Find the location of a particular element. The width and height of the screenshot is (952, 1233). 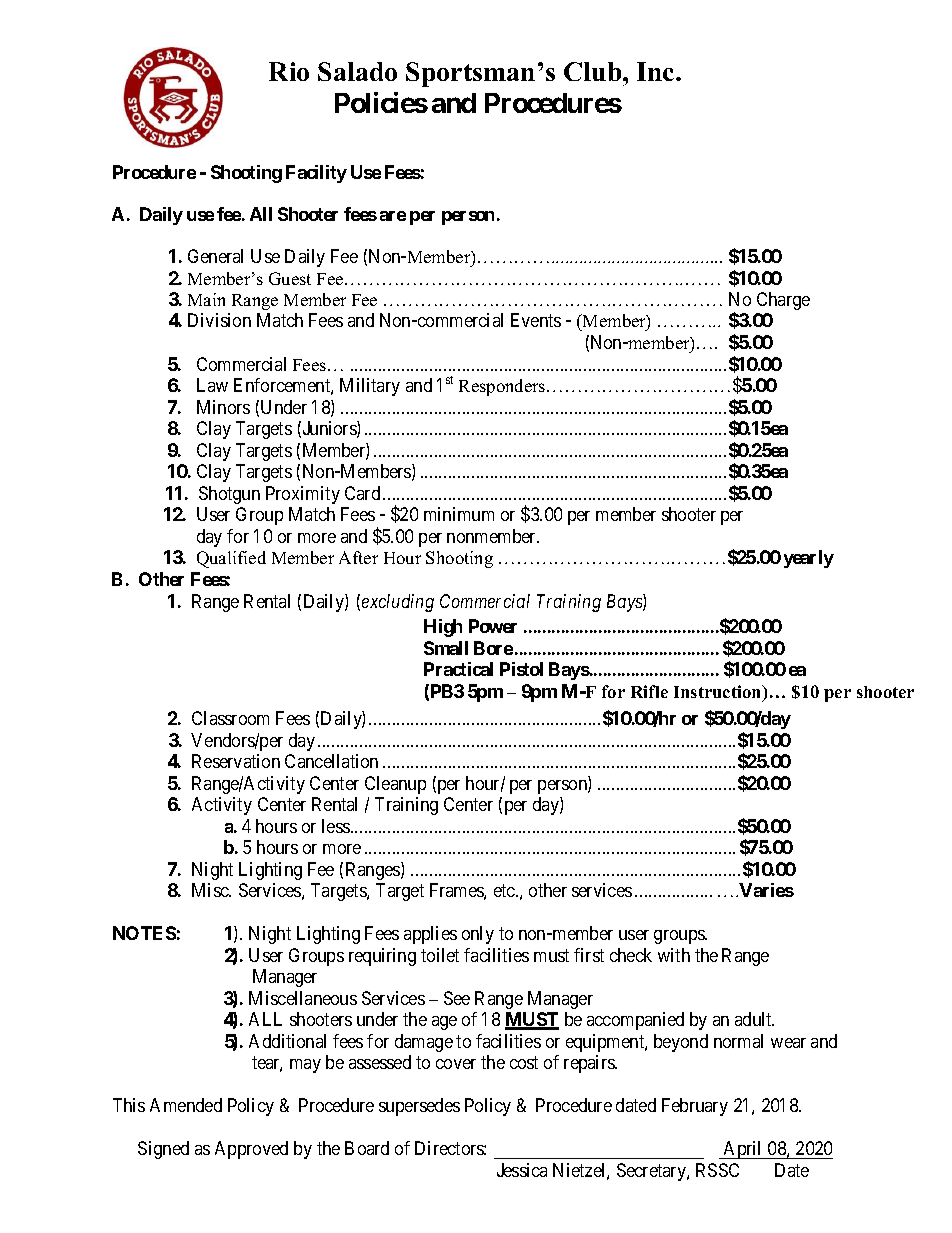

Rio is located at coordinates (289, 71).
